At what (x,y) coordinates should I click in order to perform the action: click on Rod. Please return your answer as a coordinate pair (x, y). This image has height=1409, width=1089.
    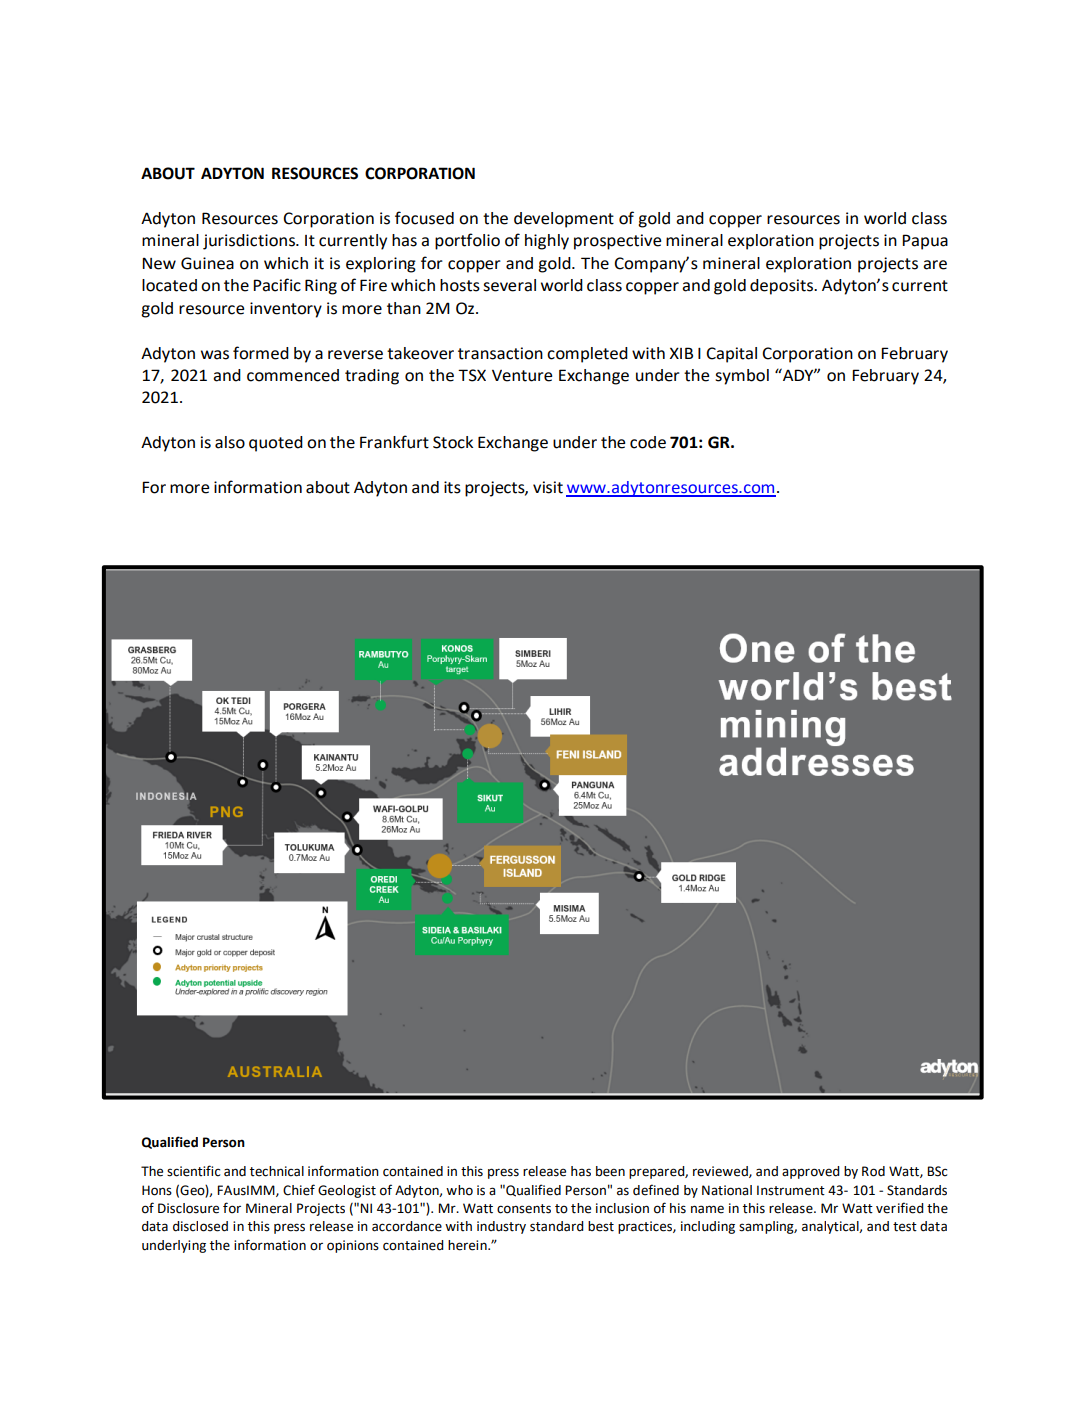
    Looking at the image, I should click on (873, 1171).
